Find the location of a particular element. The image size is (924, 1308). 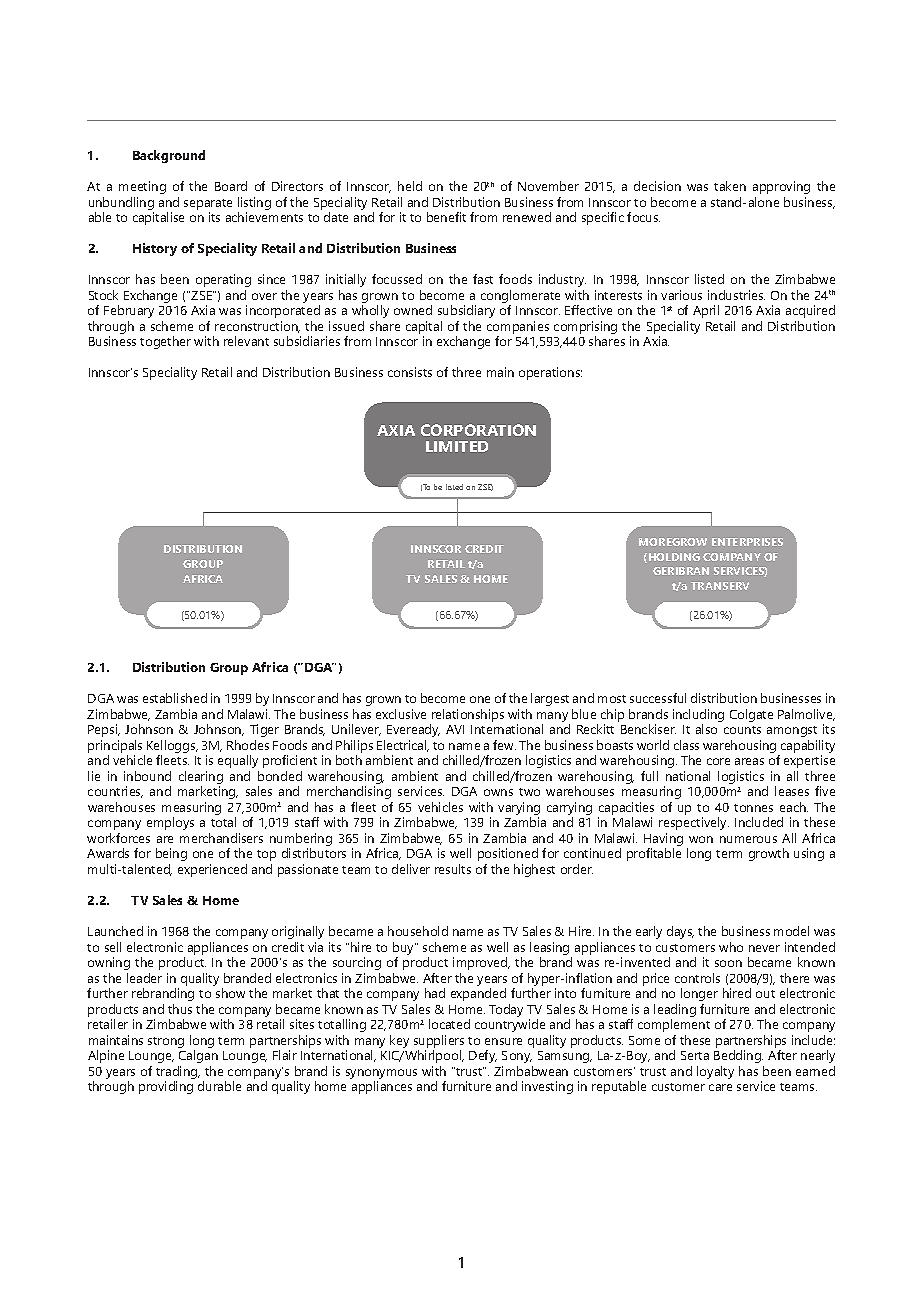

owns is located at coordinates (498, 792).
